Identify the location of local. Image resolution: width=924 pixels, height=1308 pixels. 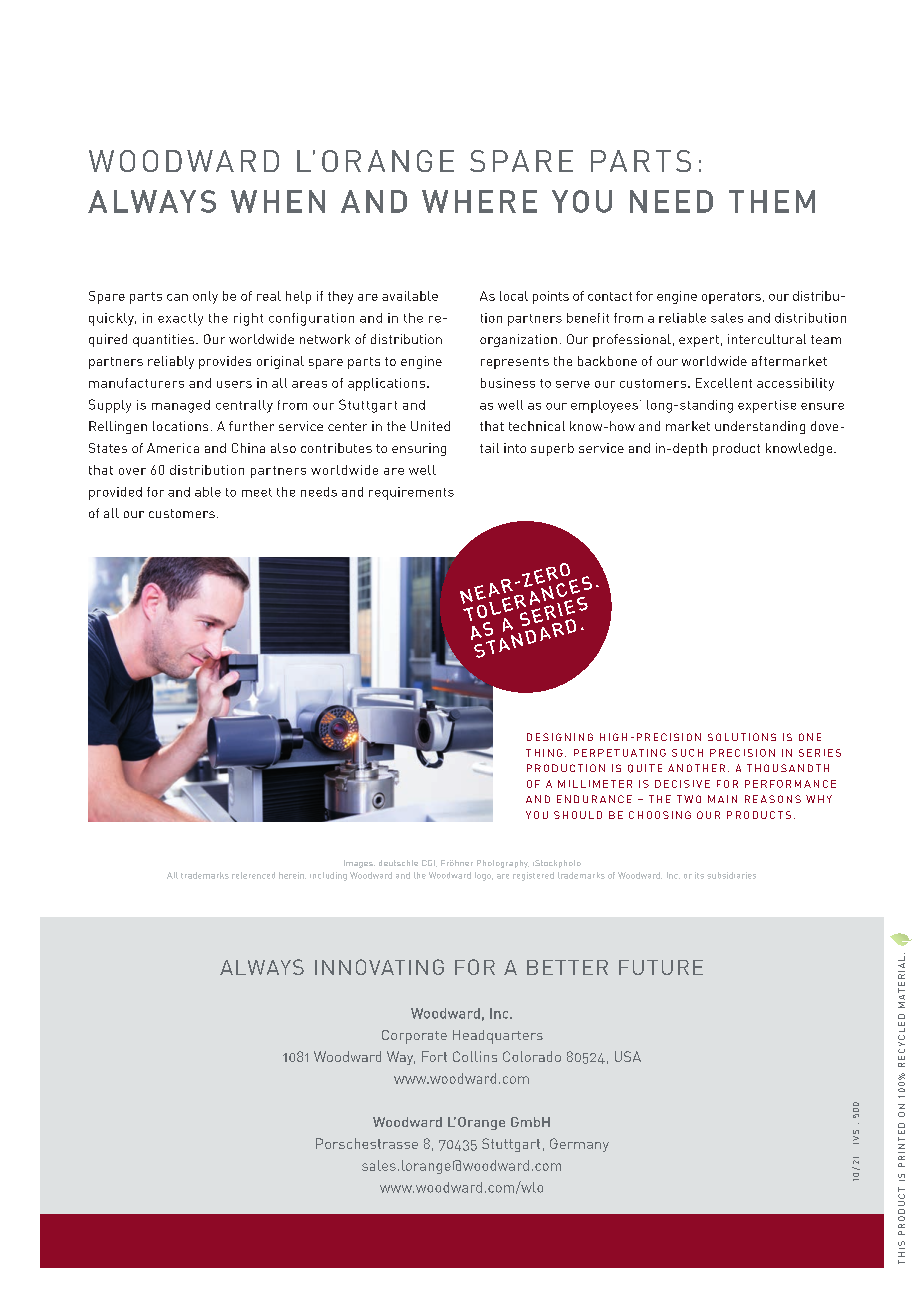
(514, 296).
